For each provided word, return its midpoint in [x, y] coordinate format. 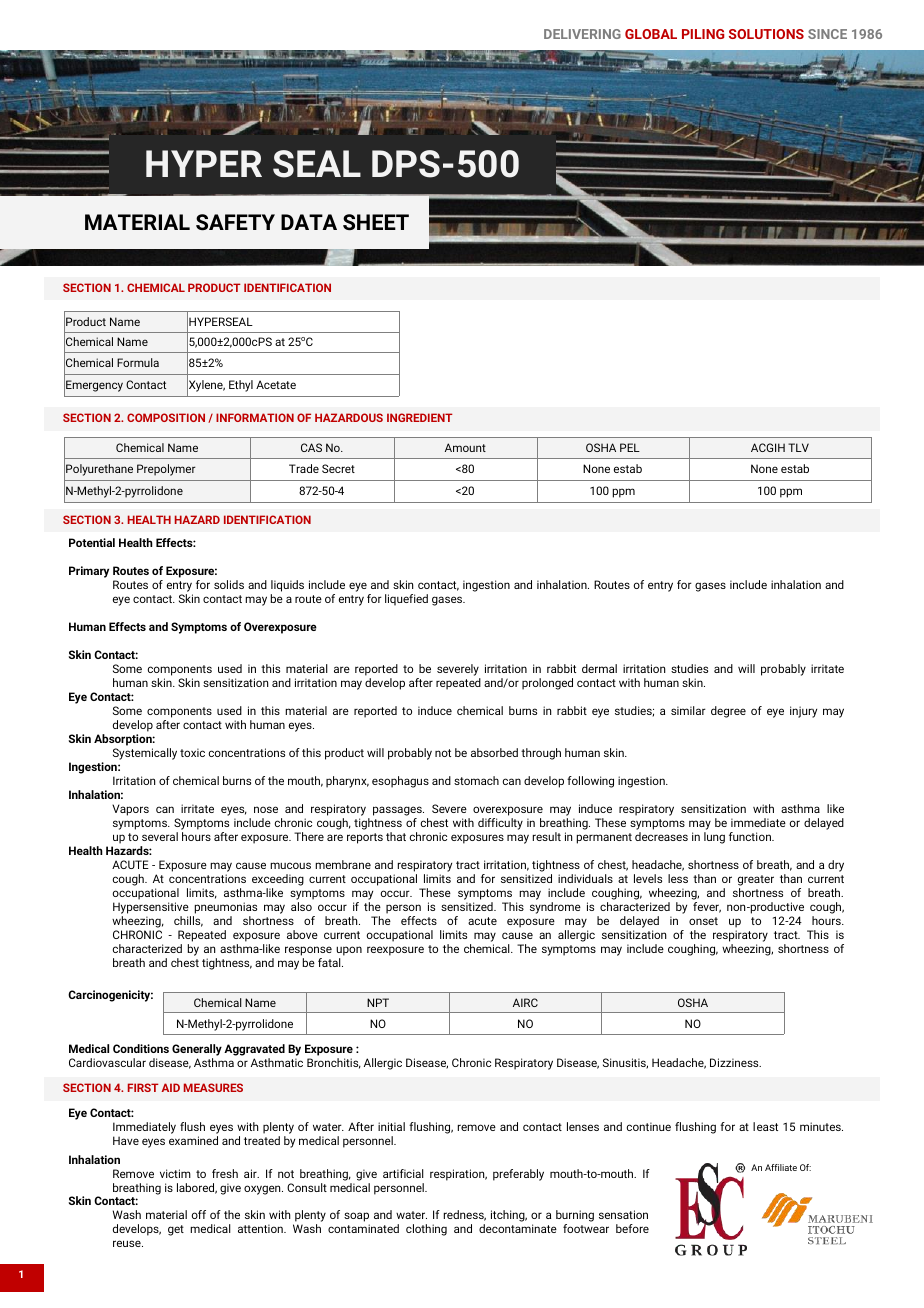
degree [728, 712]
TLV [798, 447]
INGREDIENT [420, 417]
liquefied [406, 600]
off [199, 1214]
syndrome [555, 908]
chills [188, 921]
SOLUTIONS [766, 34]
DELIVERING [582, 34]
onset [703, 921]
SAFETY [235, 222]
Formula [138, 362]
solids [229, 584]
